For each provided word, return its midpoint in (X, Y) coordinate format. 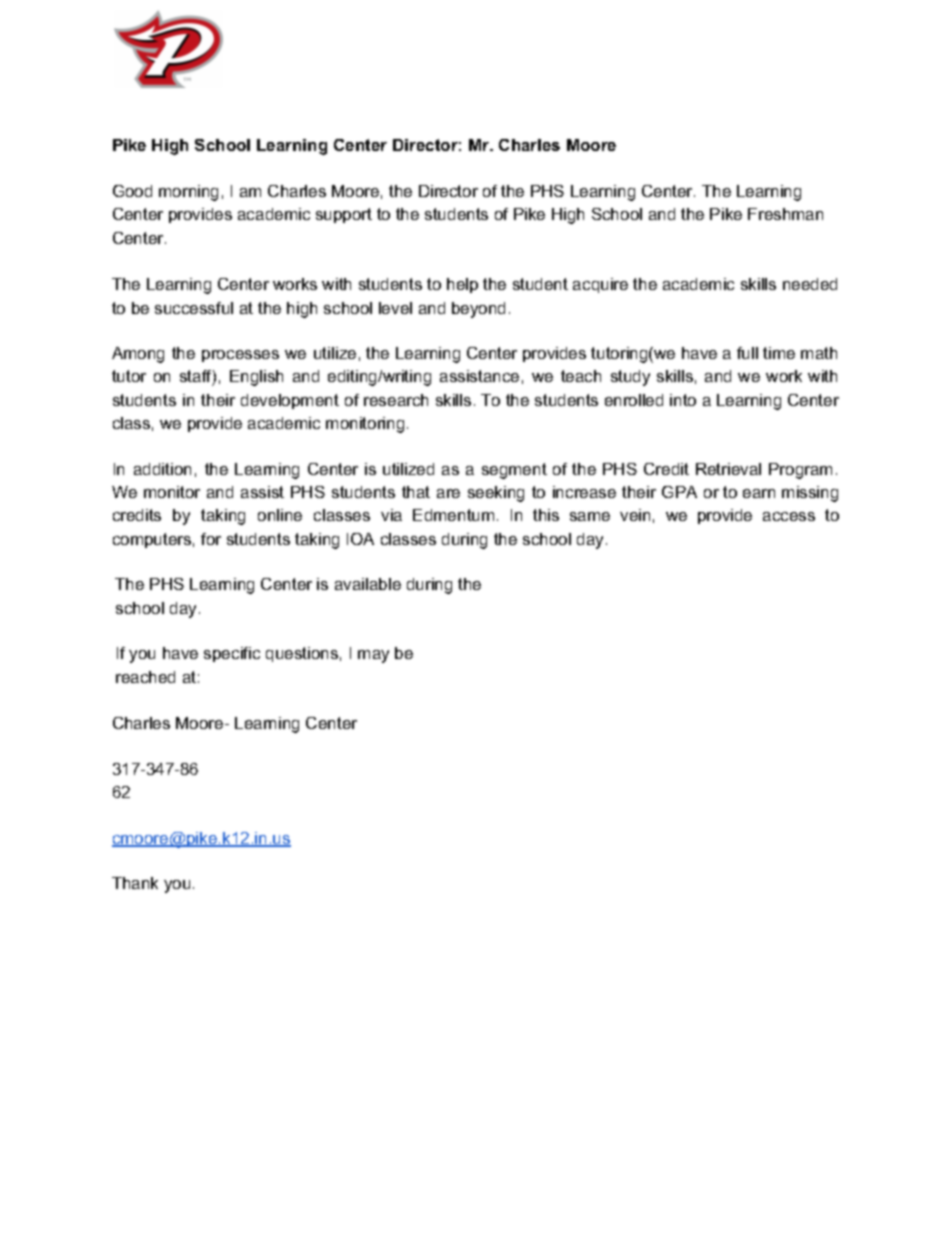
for (211, 539)
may (373, 656)
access (789, 516)
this (546, 515)
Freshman (785, 214)
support (344, 215)
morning (188, 193)
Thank (135, 883)
